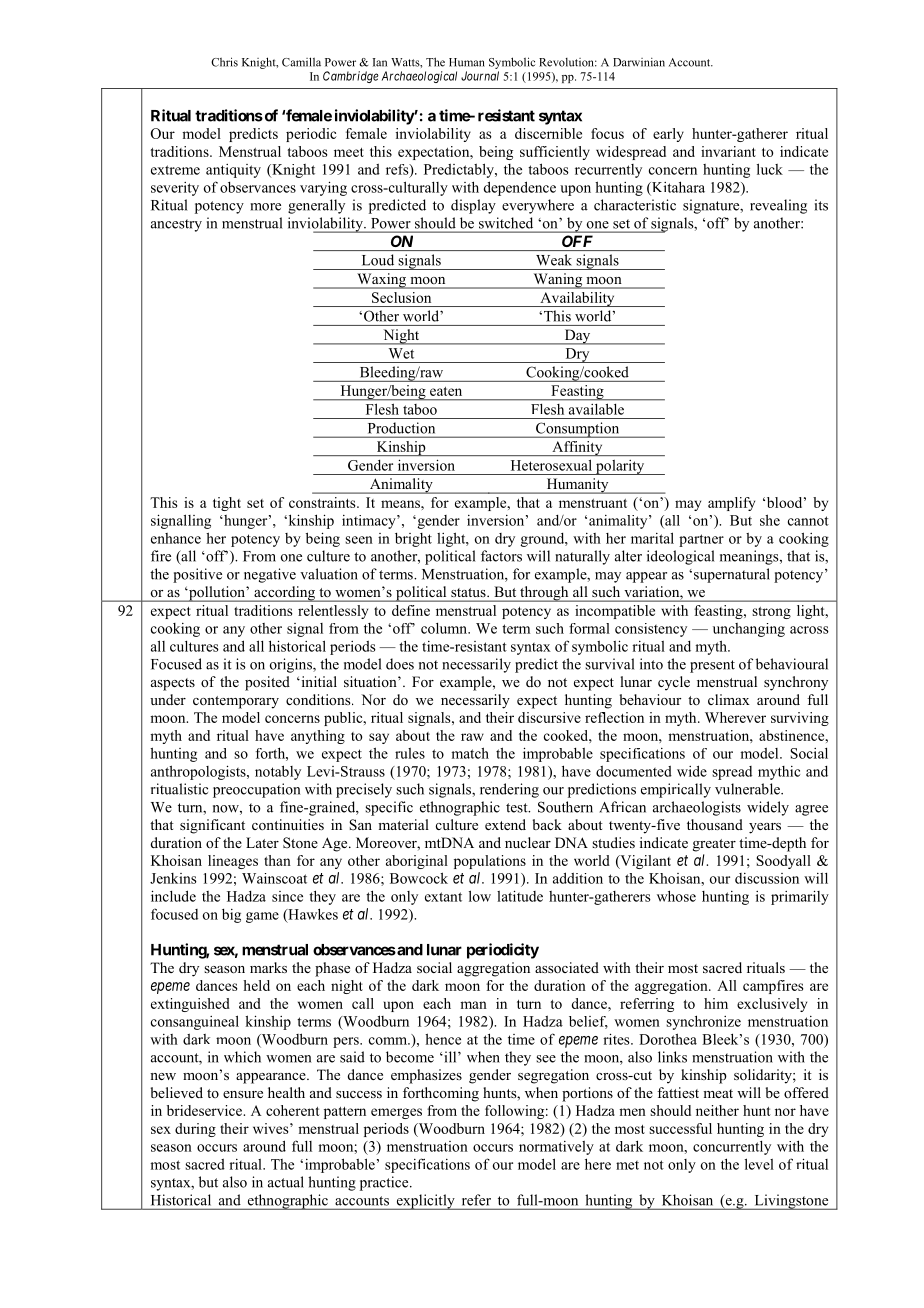  What do you see at coordinates (731, 504) in the screenshot?
I see `amplify` at bounding box center [731, 504].
